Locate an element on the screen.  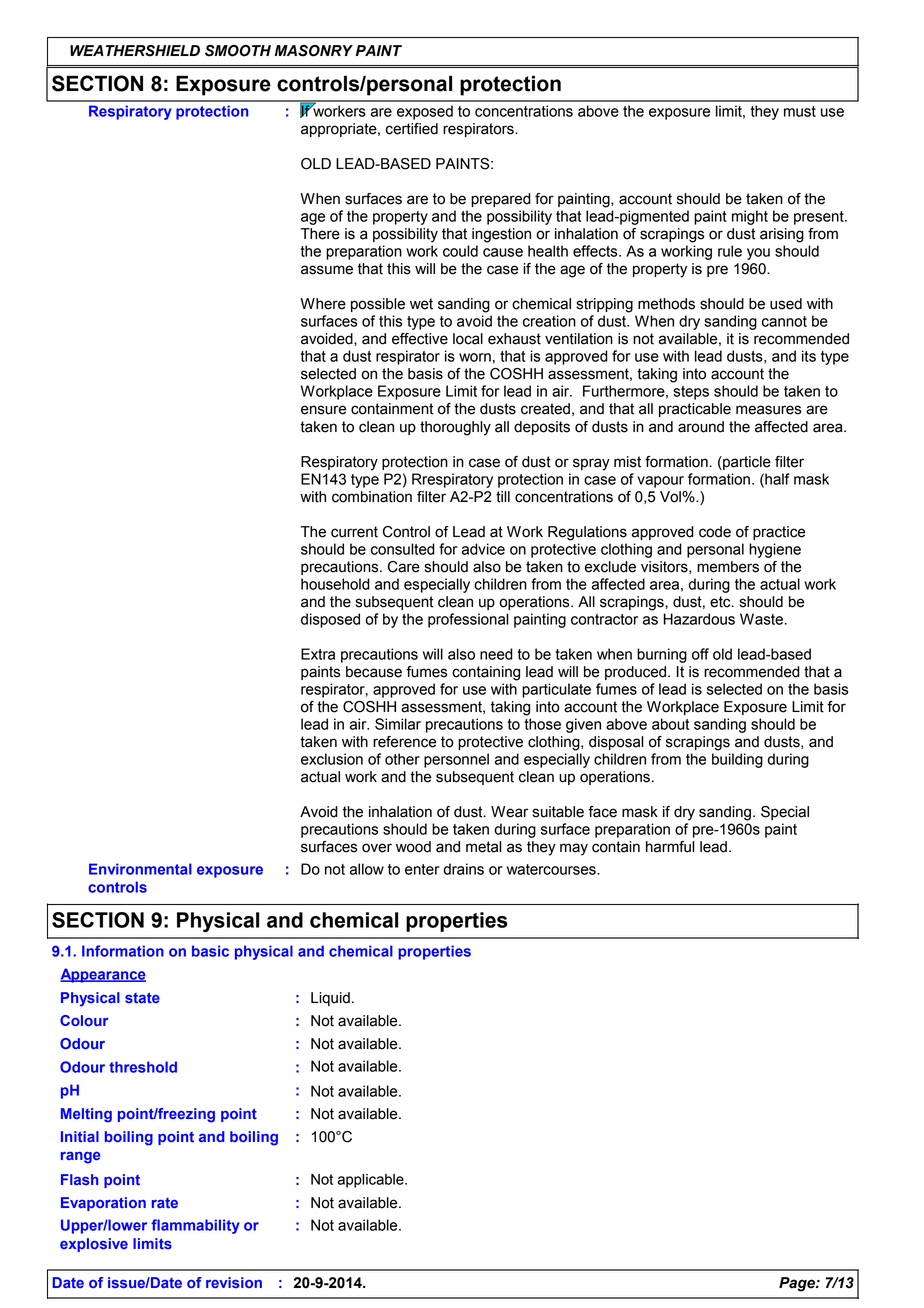
need is located at coordinates (496, 654).
